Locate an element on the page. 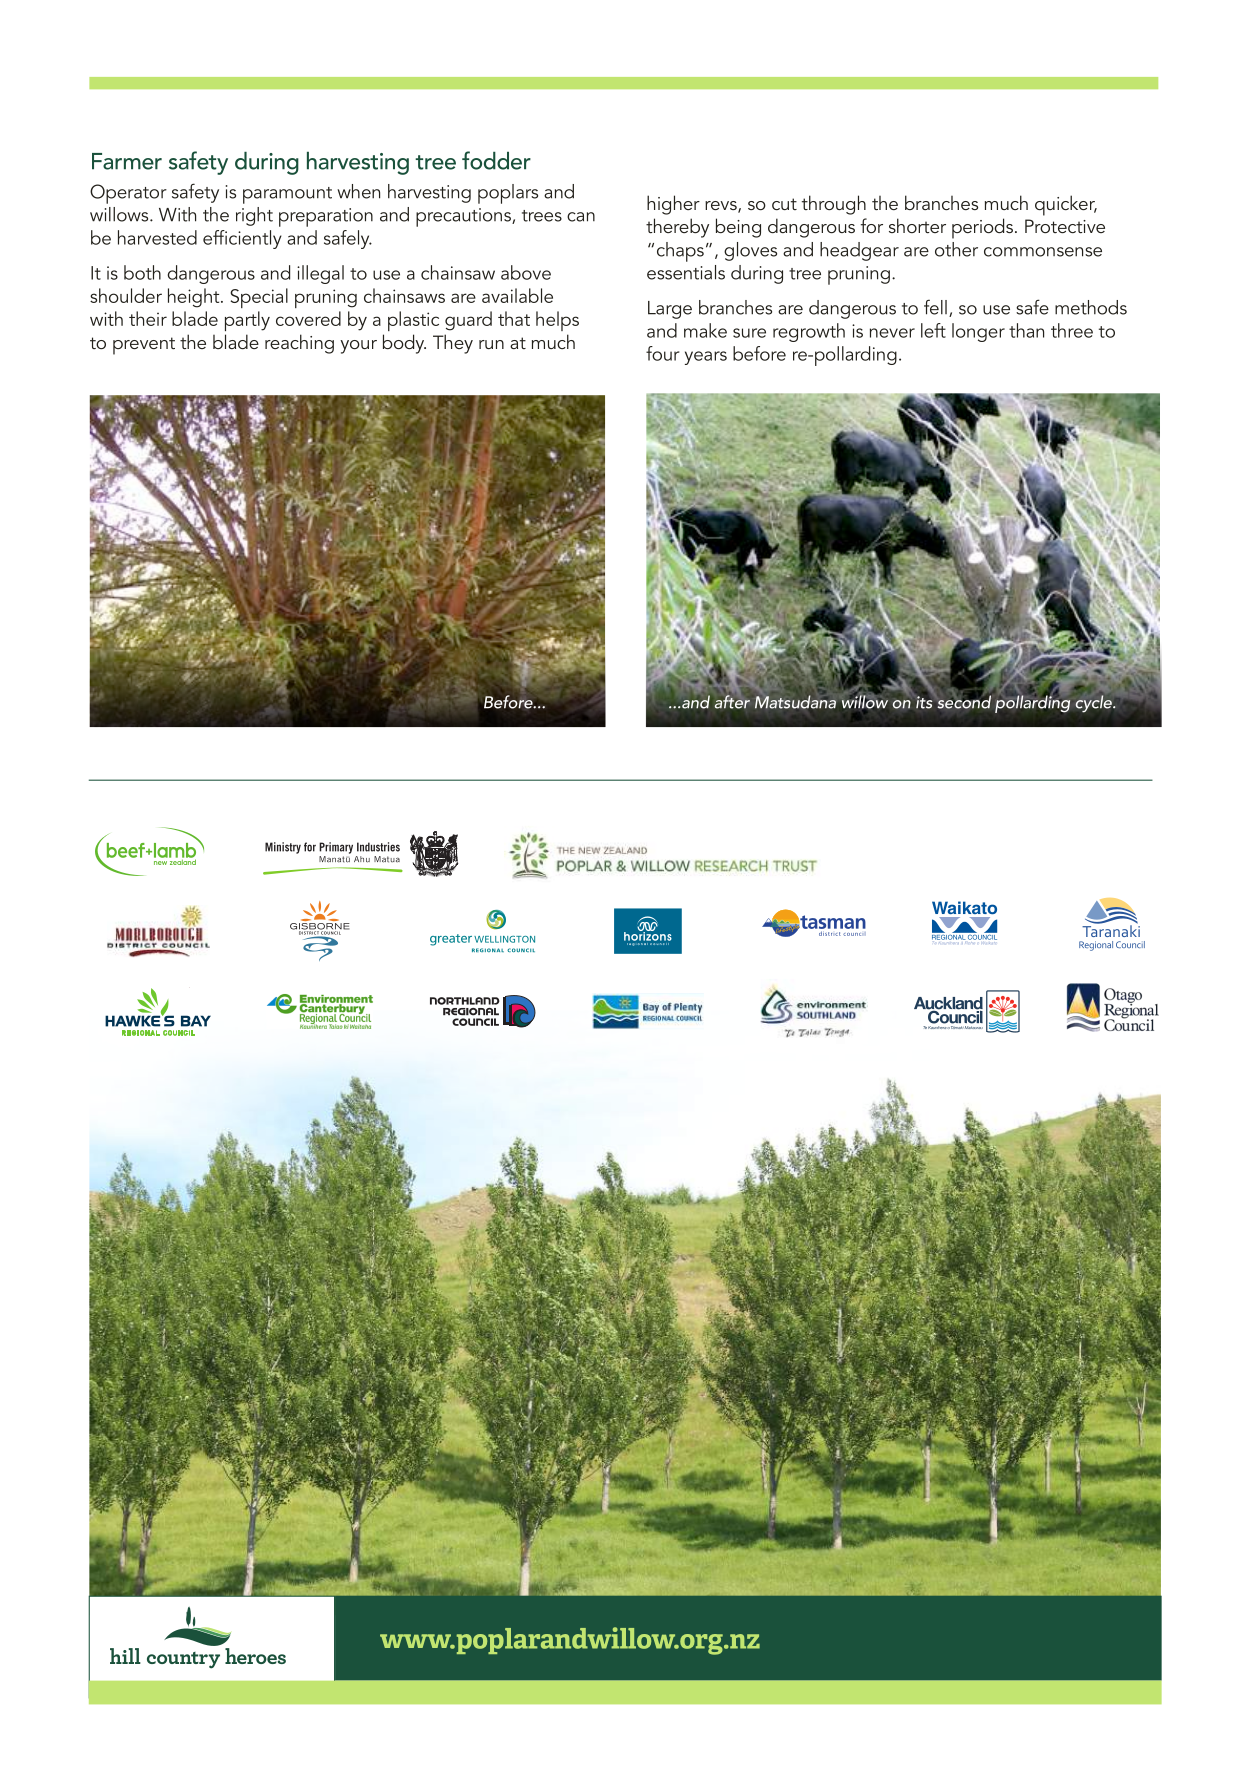  paramount is located at coordinates (287, 195).
